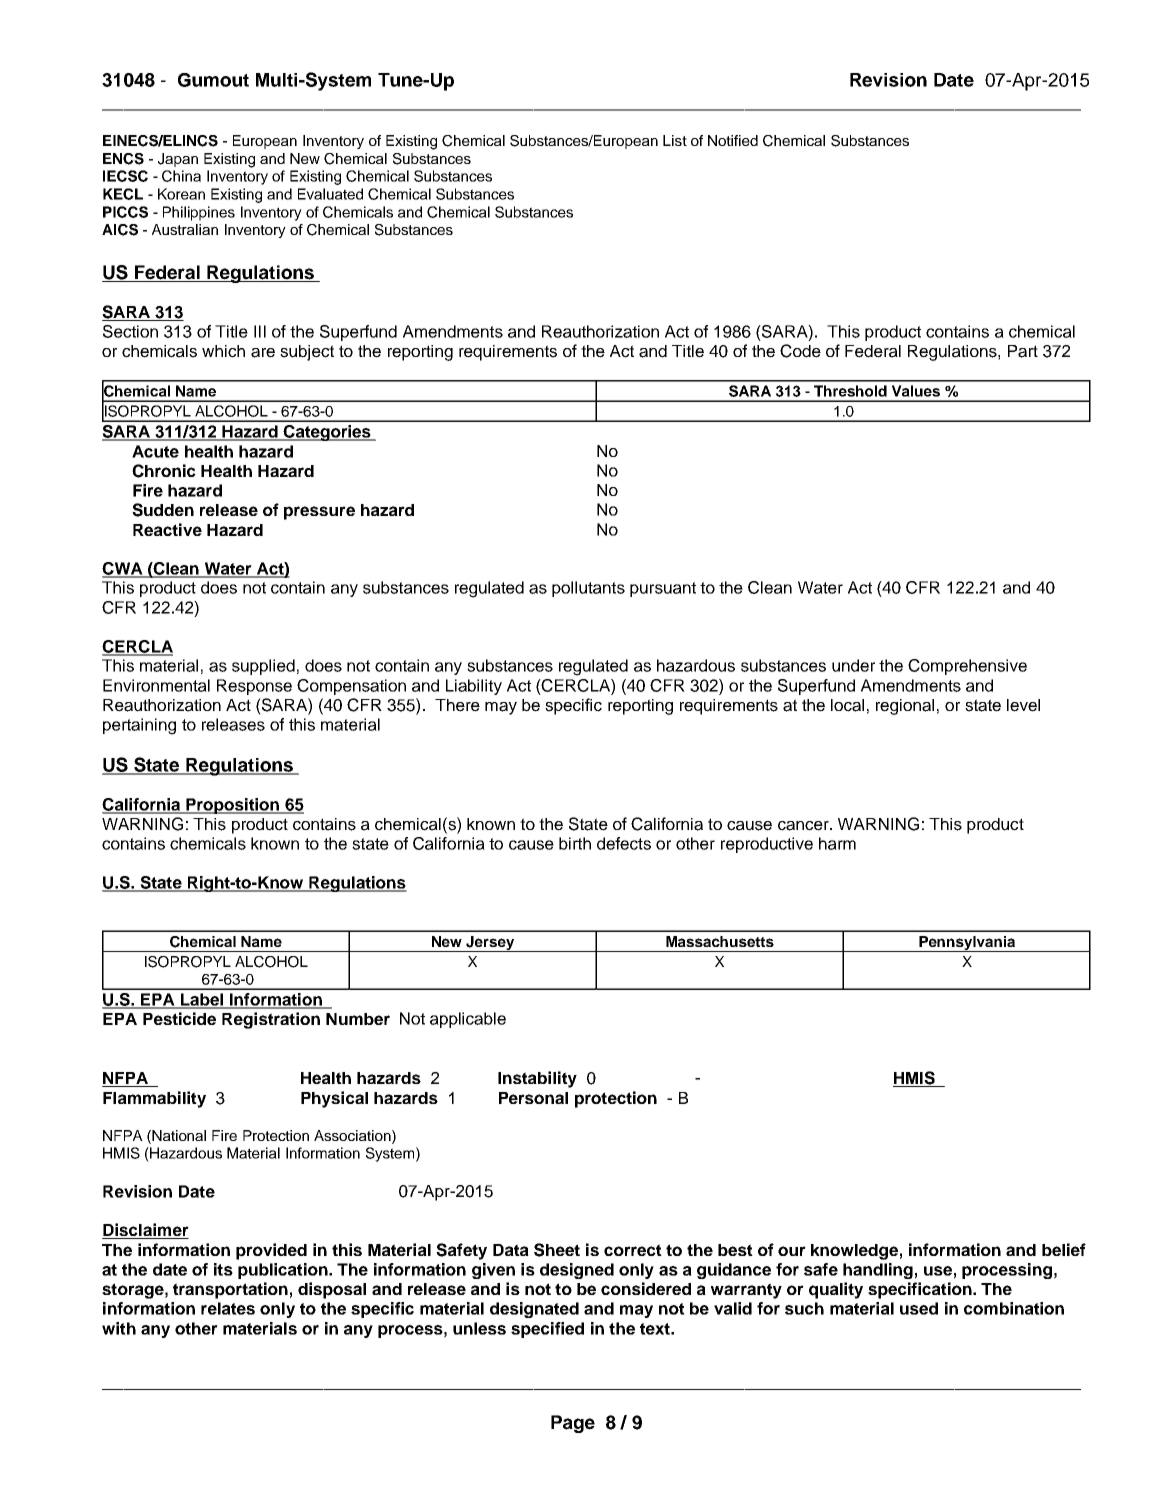 This screenshot has width=1160, height=1501. Describe the element at coordinates (181, 176) in the screenshot. I see `China` at that location.
